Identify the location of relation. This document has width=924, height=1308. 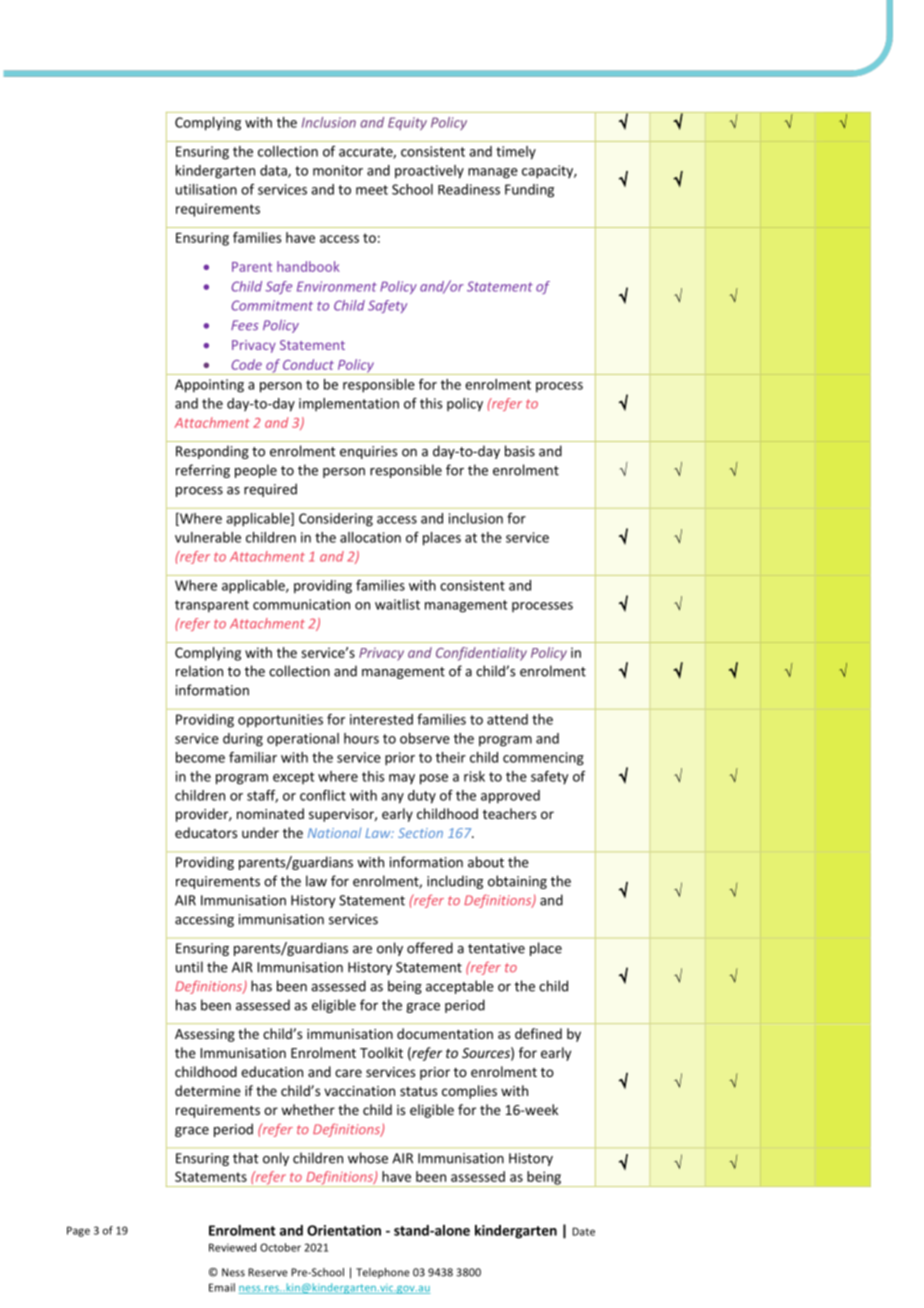
(199, 671).
